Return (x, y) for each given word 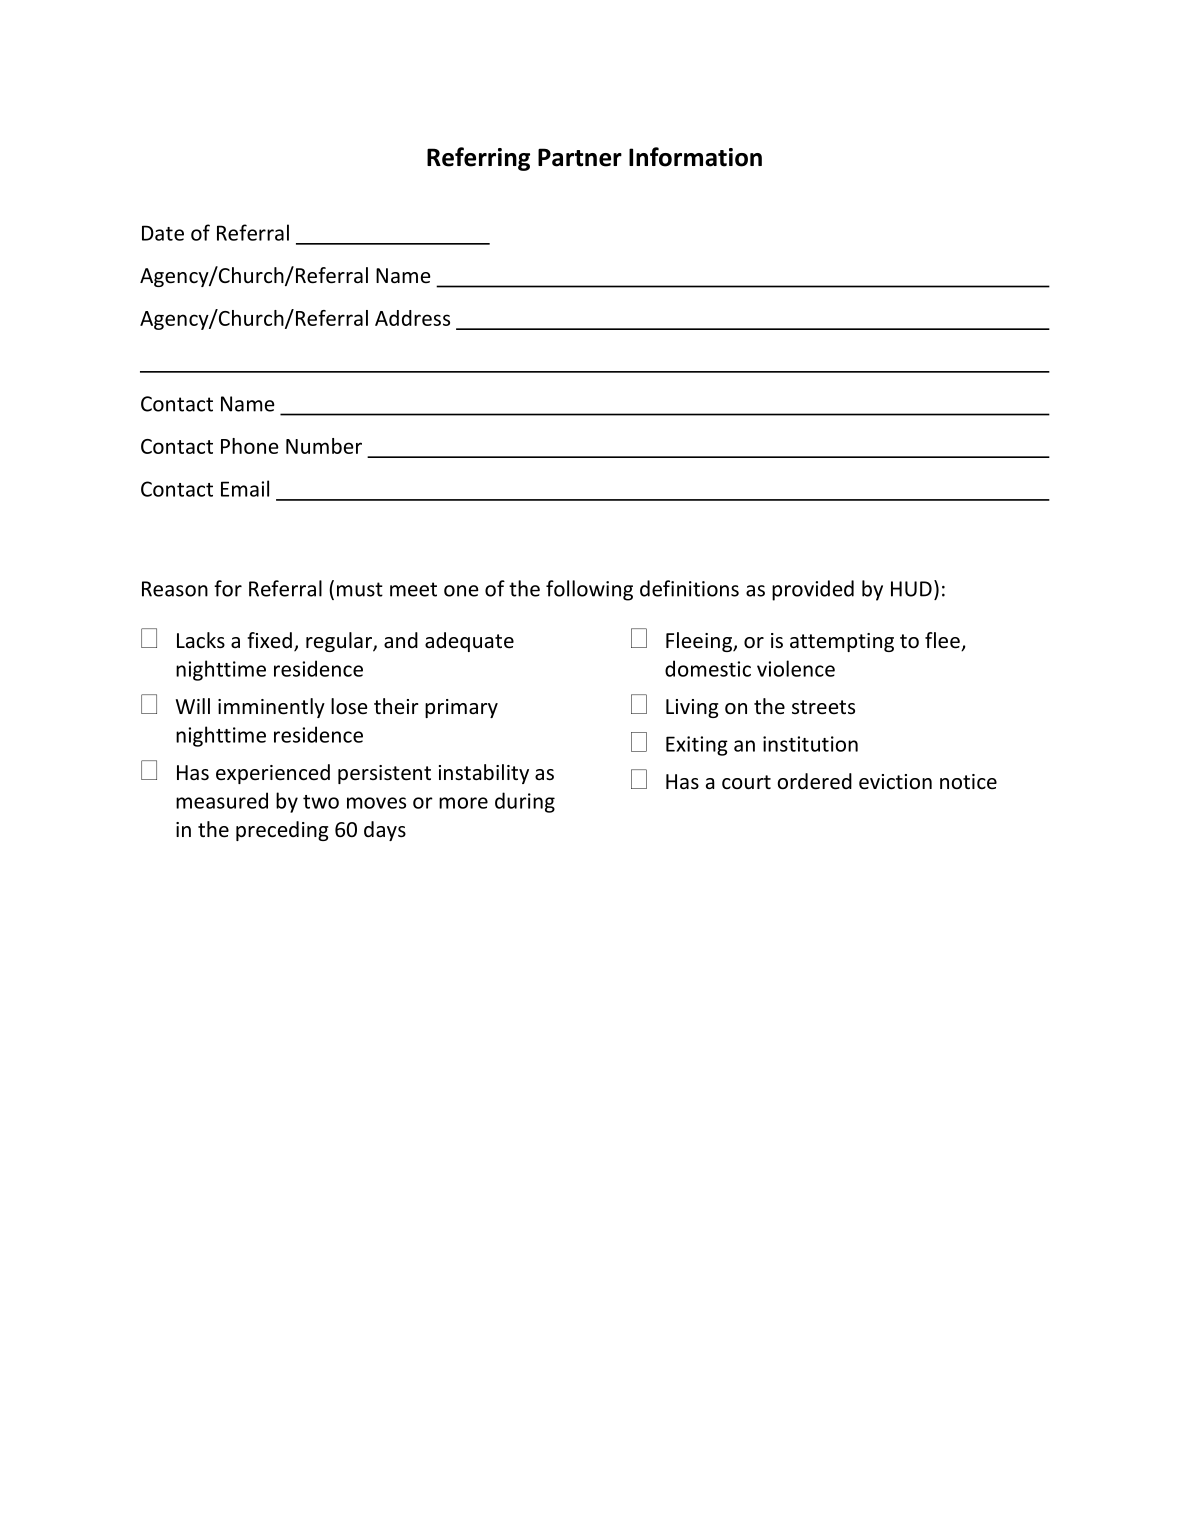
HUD (911, 589)
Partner (580, 157)
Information (695, 157)
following (589, 590)
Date (163, 233)
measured (222, 800)
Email (245, 488)
